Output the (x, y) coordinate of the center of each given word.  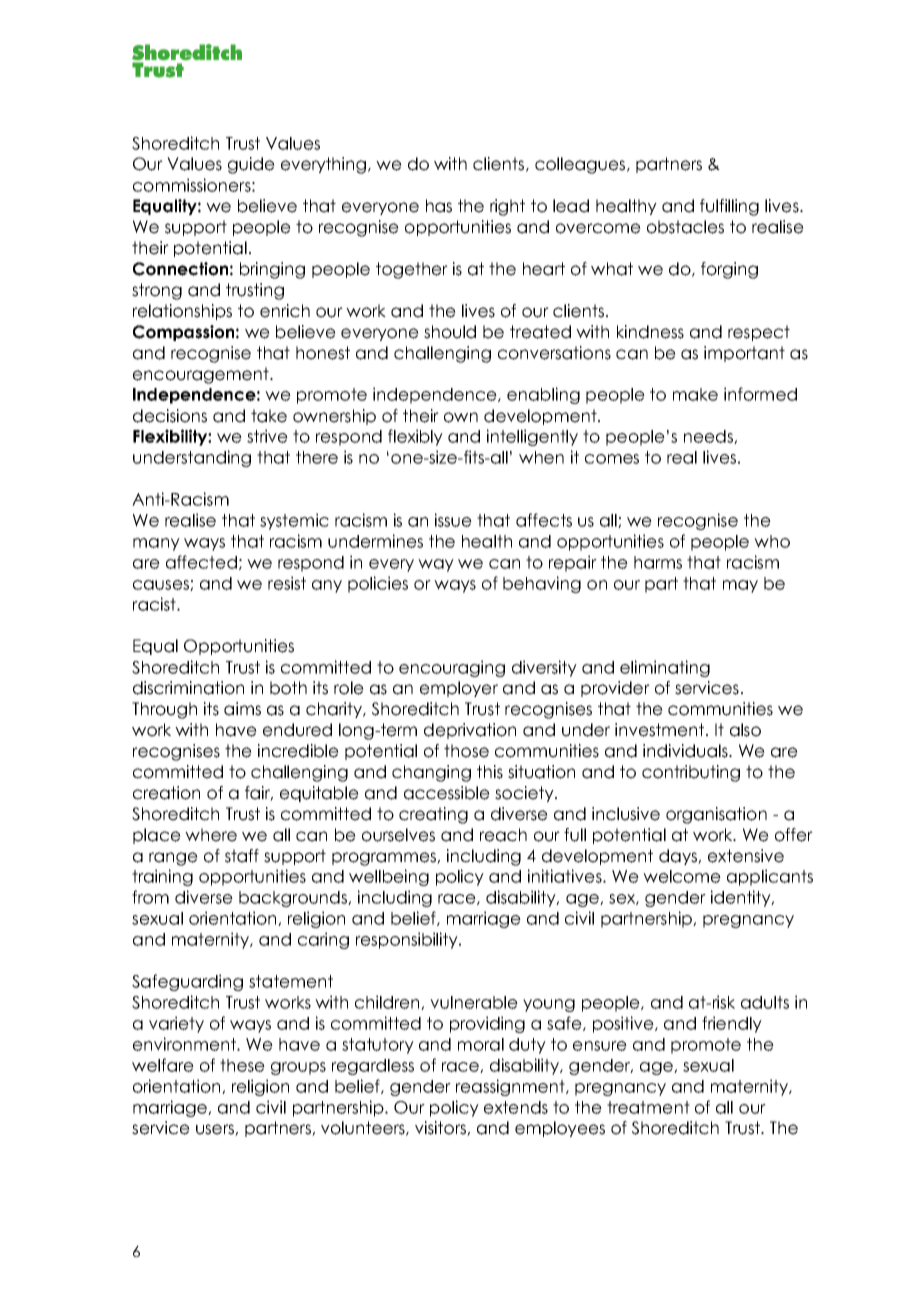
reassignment (511, 1087)
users (216, 1130)
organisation (716, 815)
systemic (294, 521)
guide (251, 165)
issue (453, 520)
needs (709, 437)
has (439, 206)
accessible (447, 793)
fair (259, 793)
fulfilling (729, 207)
